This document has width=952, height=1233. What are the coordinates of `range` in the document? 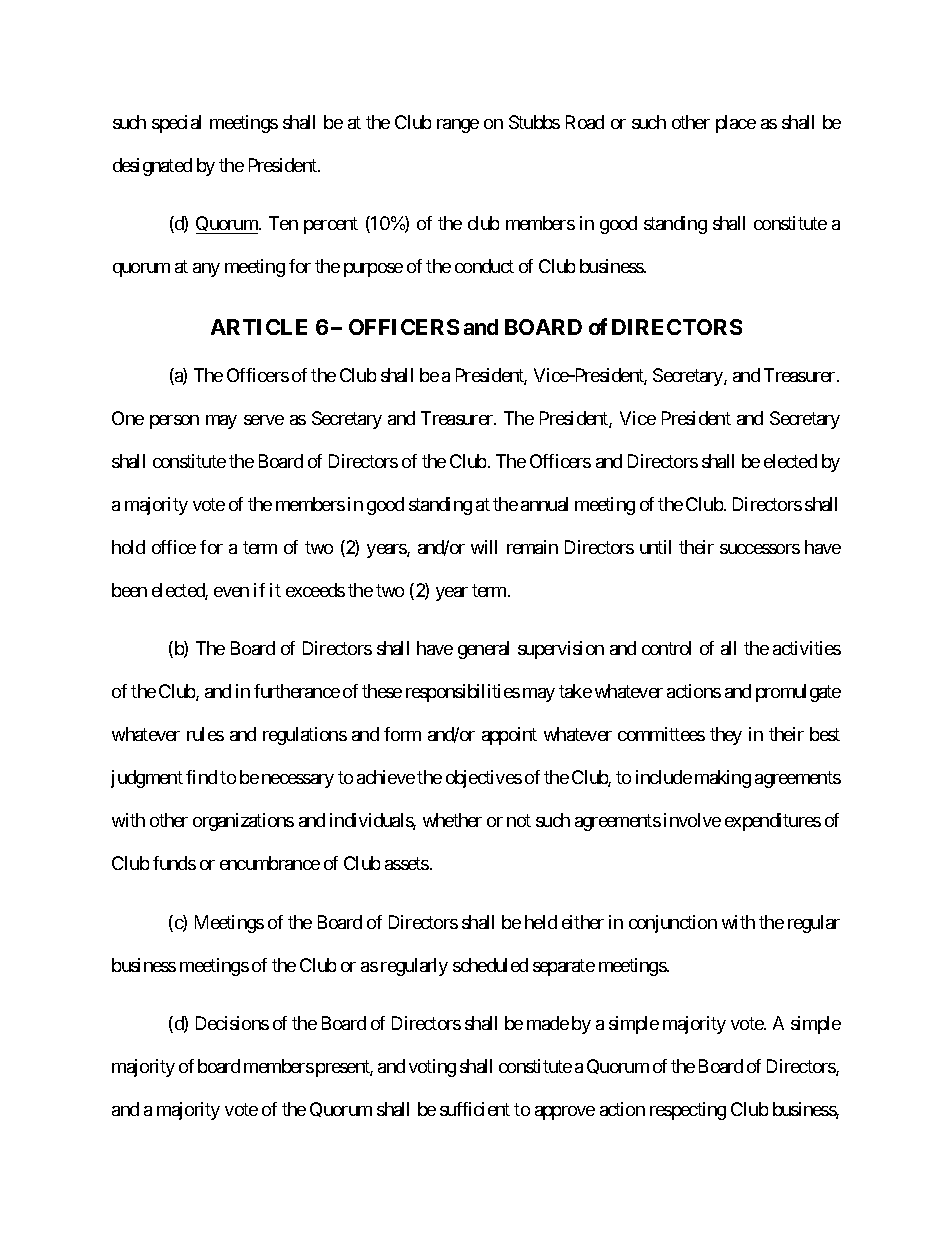 It's located at (458, 126).
